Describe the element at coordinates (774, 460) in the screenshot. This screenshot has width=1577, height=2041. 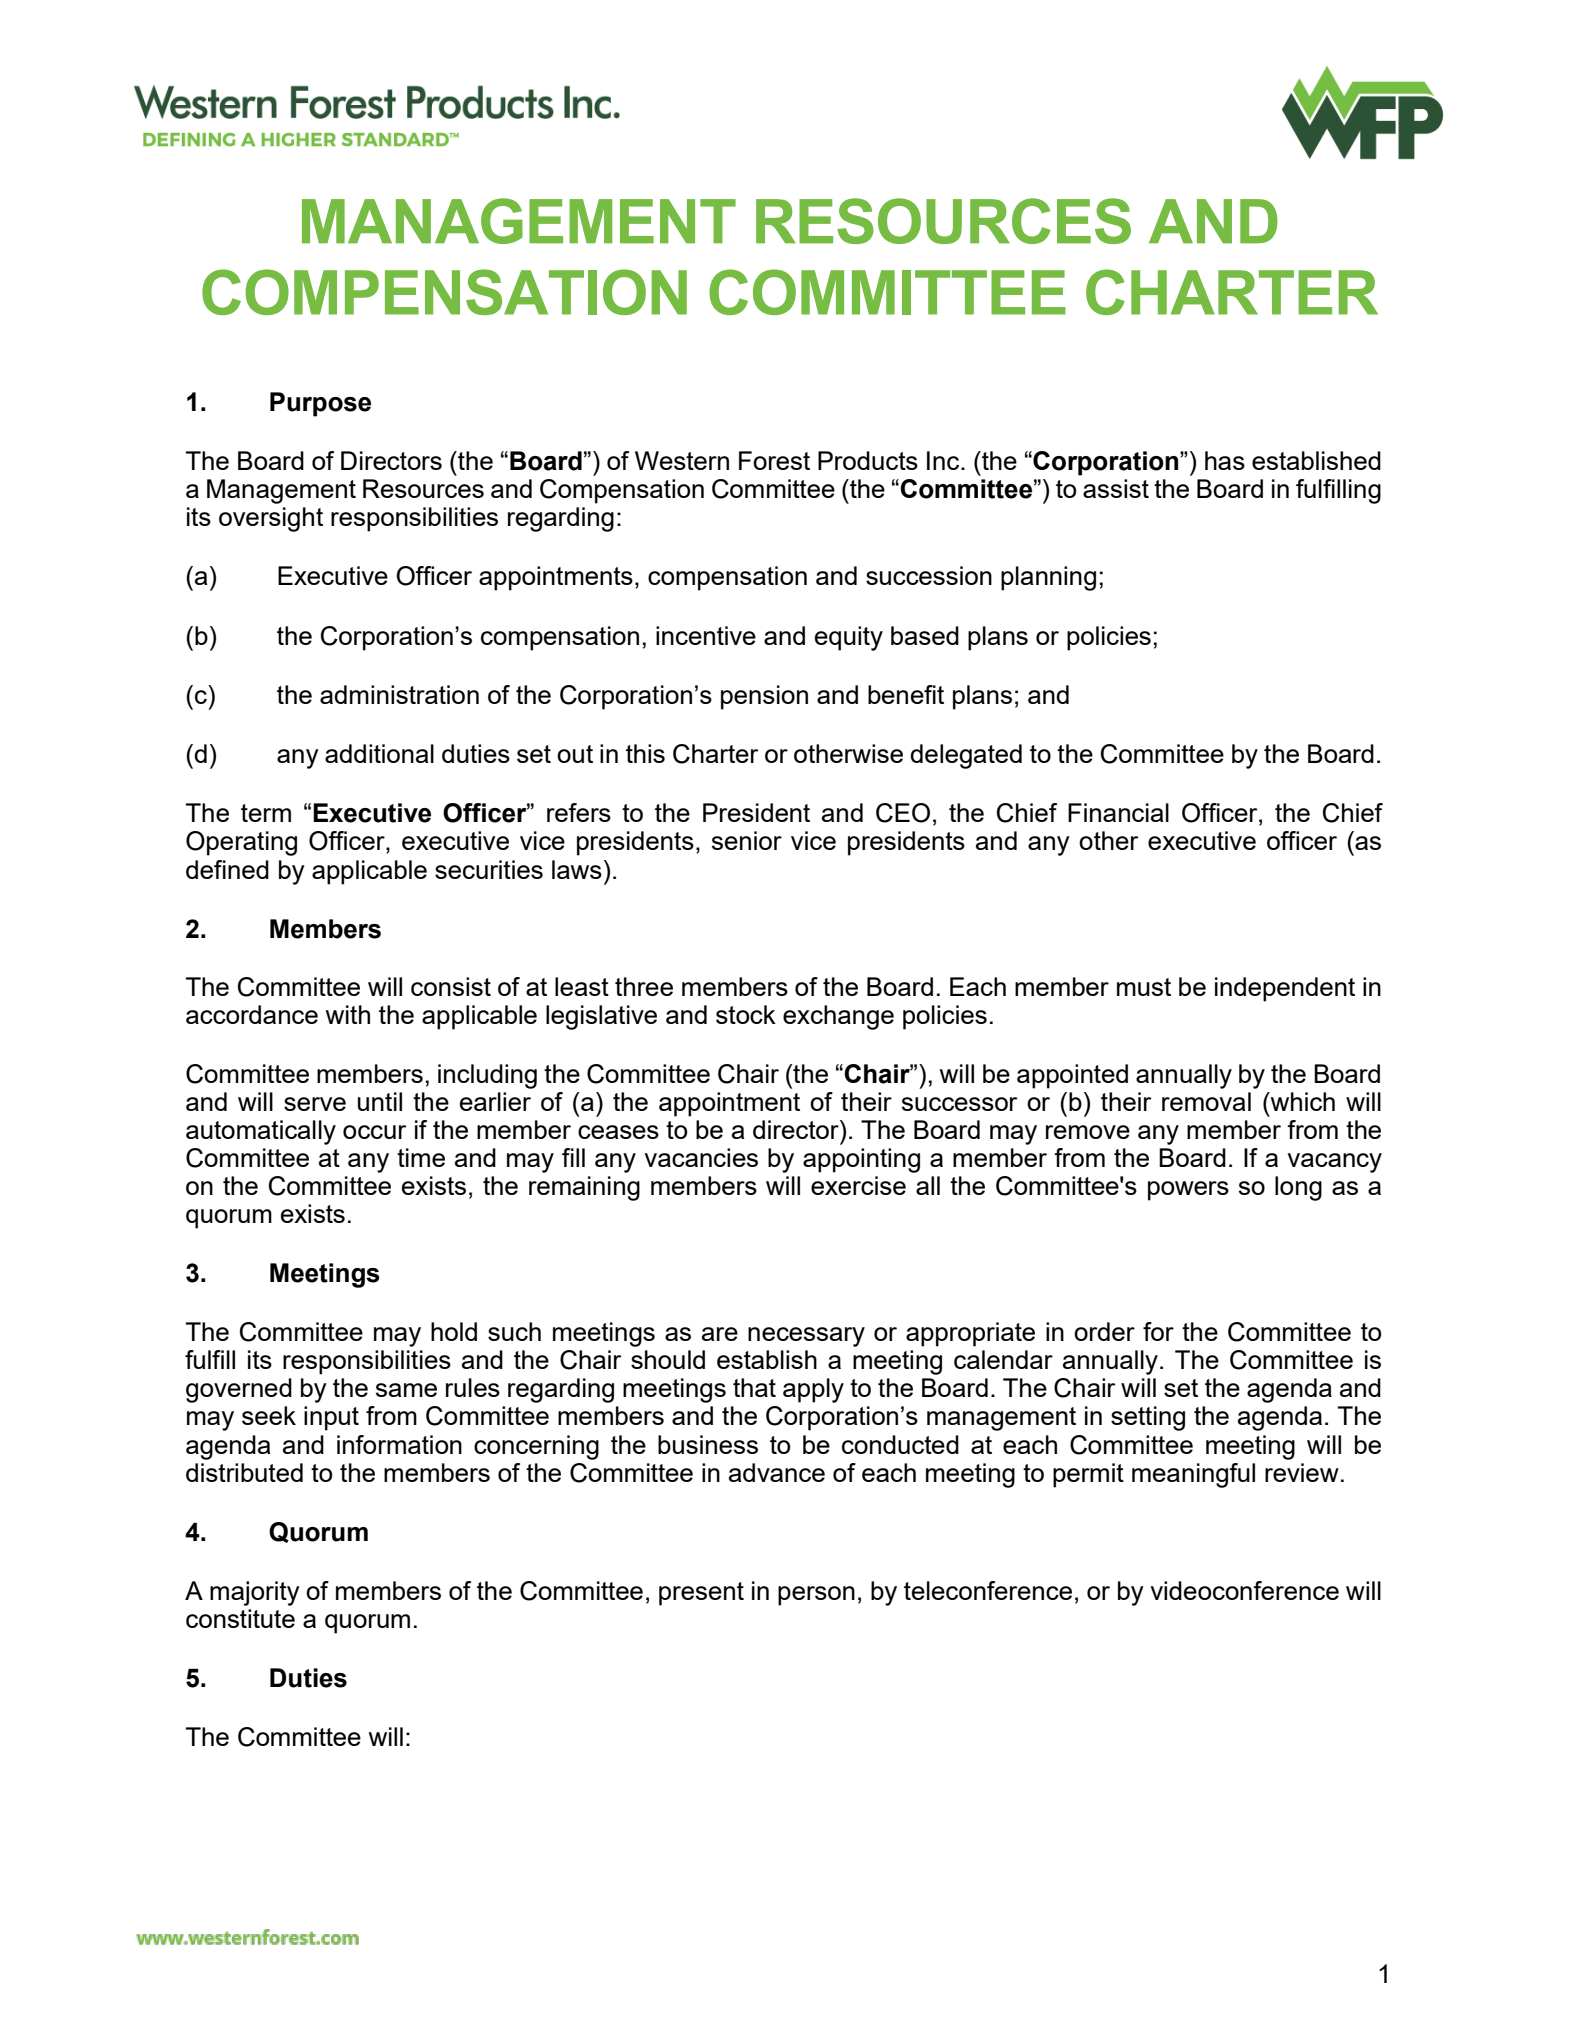
I see `Forest` at that location.
